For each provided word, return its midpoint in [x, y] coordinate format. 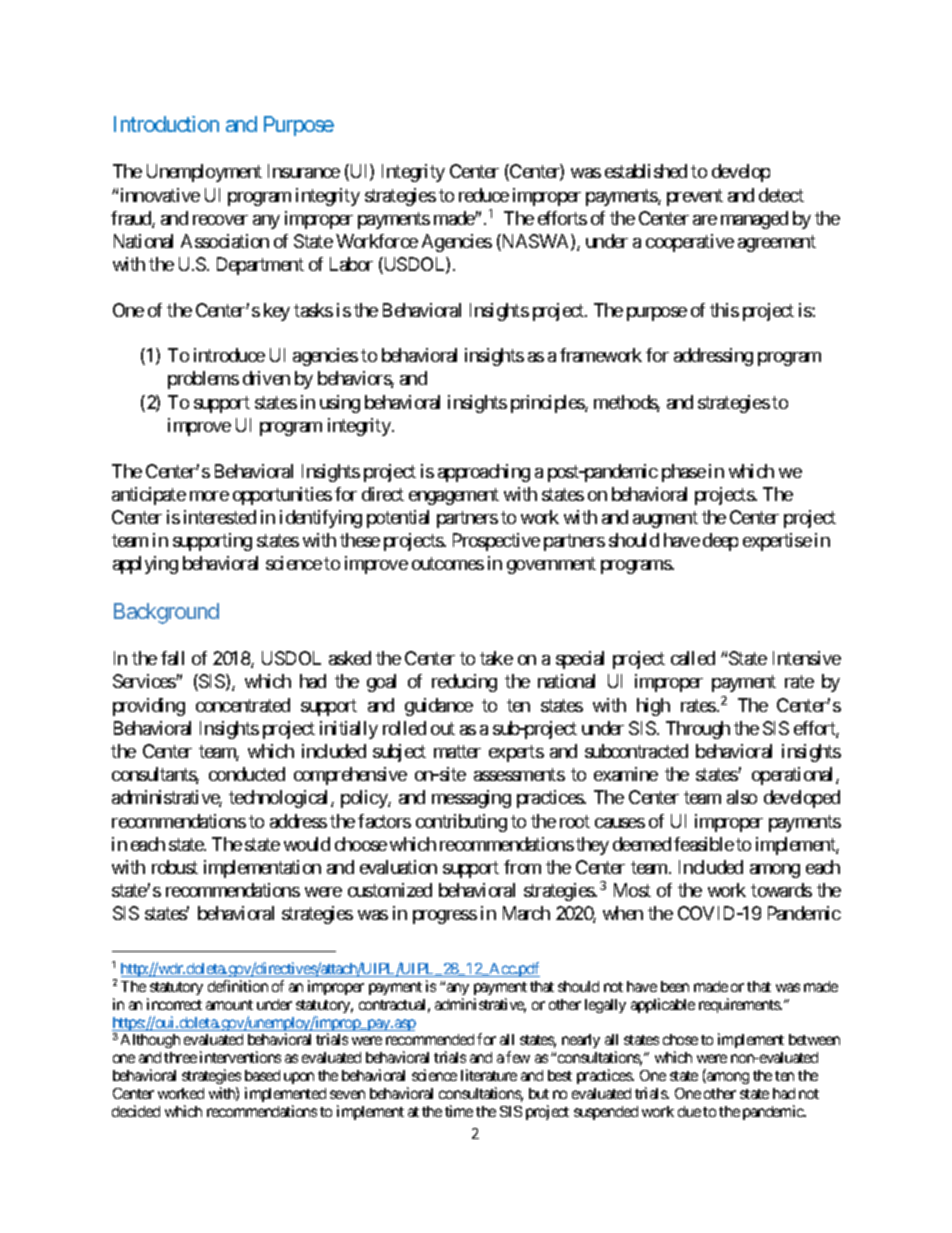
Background [166, 613]
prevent [695, 197]
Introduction [166, 124]
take [496, 658]
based [262, 1075]
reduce [484, 195]
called [693, 658]
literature [489, 1075]
